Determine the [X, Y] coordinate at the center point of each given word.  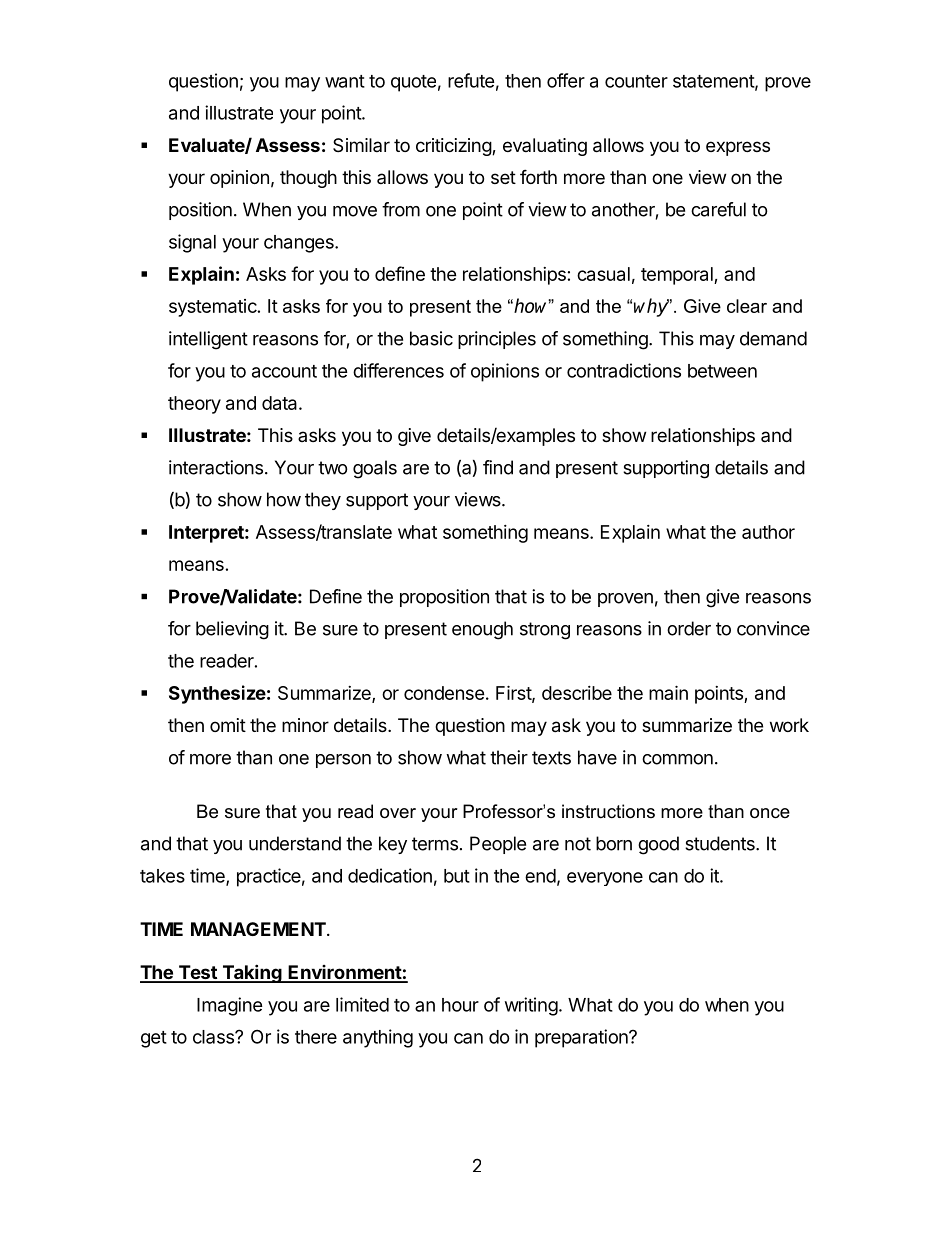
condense [444, 693]
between [722, 371]
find [498, 467]
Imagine [230, 1006]
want [345, 81]
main [668, 692]
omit [228, 725]
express [738, 148]
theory [194, 405]
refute [471, 80]
